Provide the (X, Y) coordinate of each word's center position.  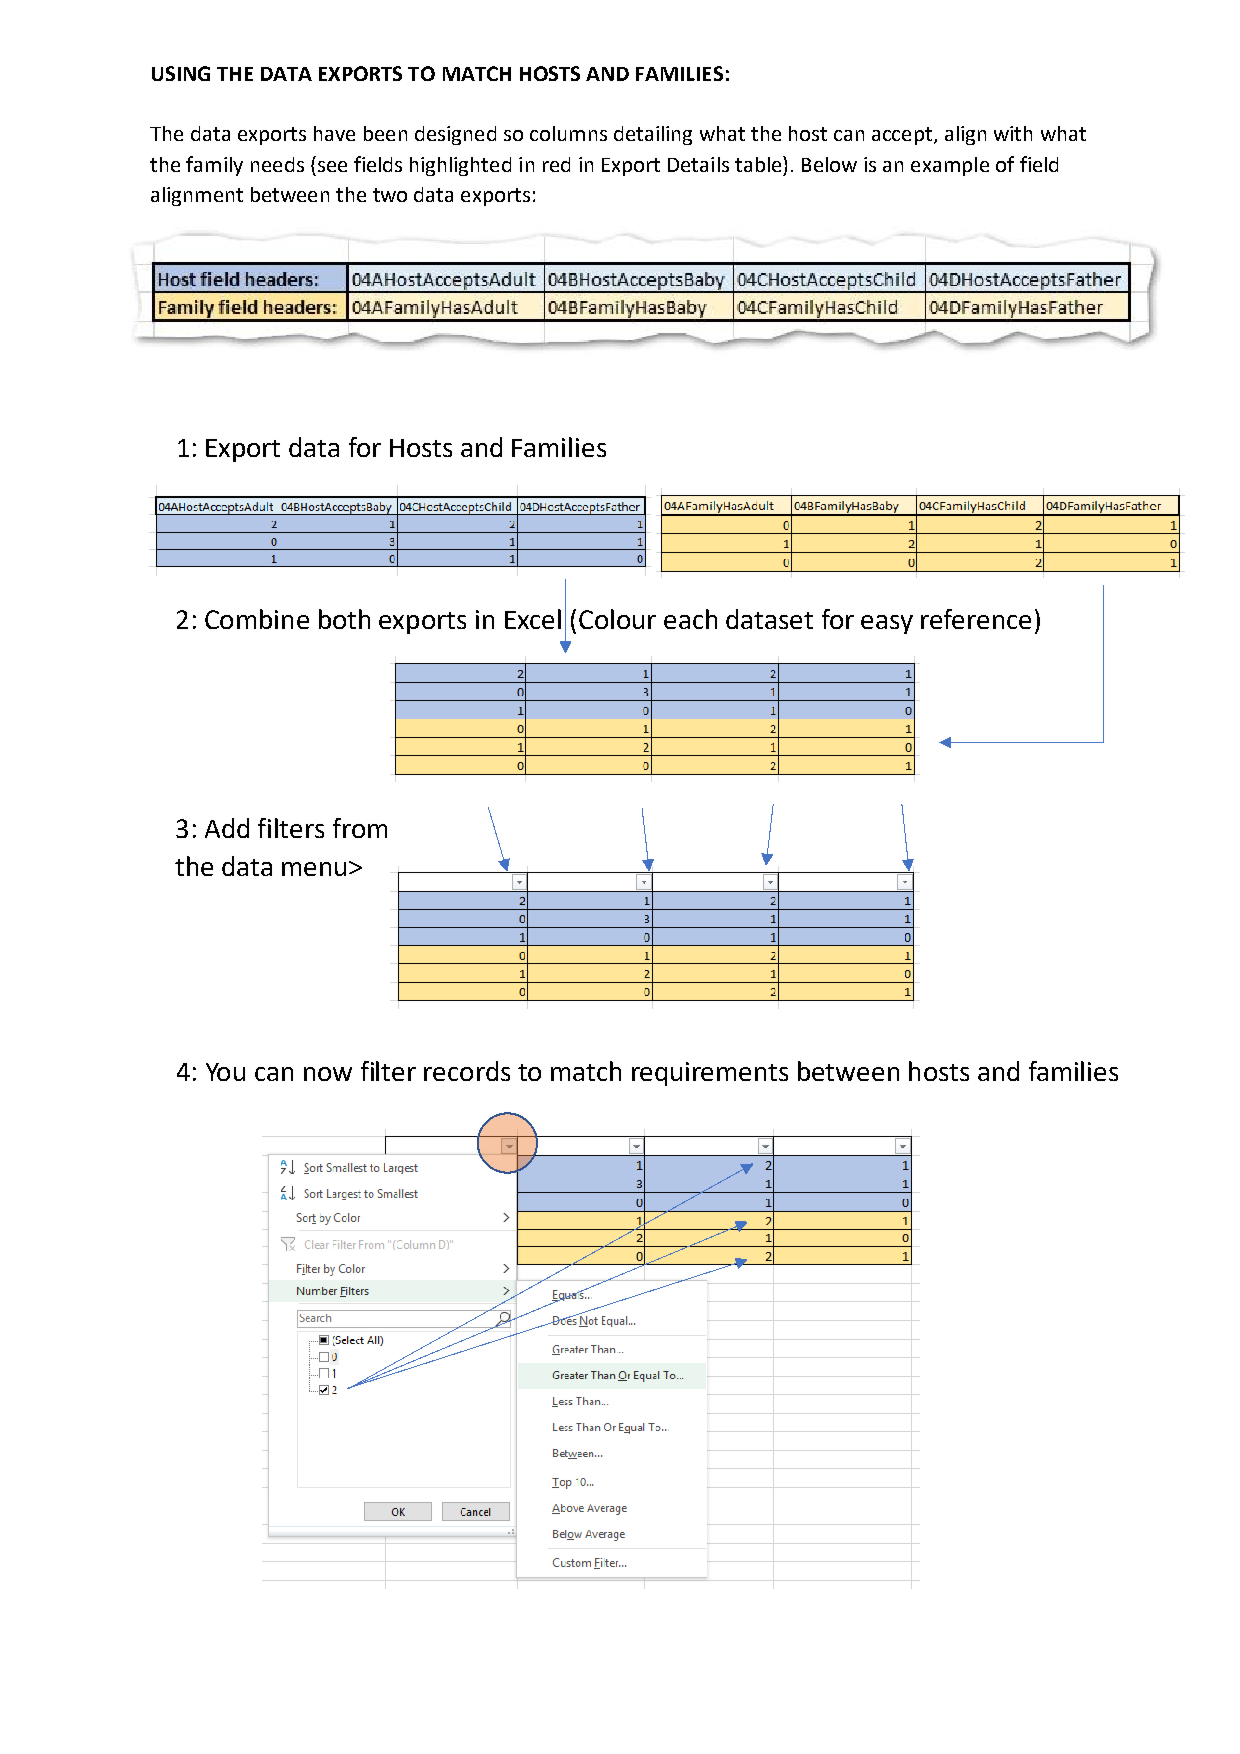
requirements (710, 1074)
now (328, 1074)
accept (902, 136)
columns (568, 133)
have (334, 133)
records (467, 1071)
